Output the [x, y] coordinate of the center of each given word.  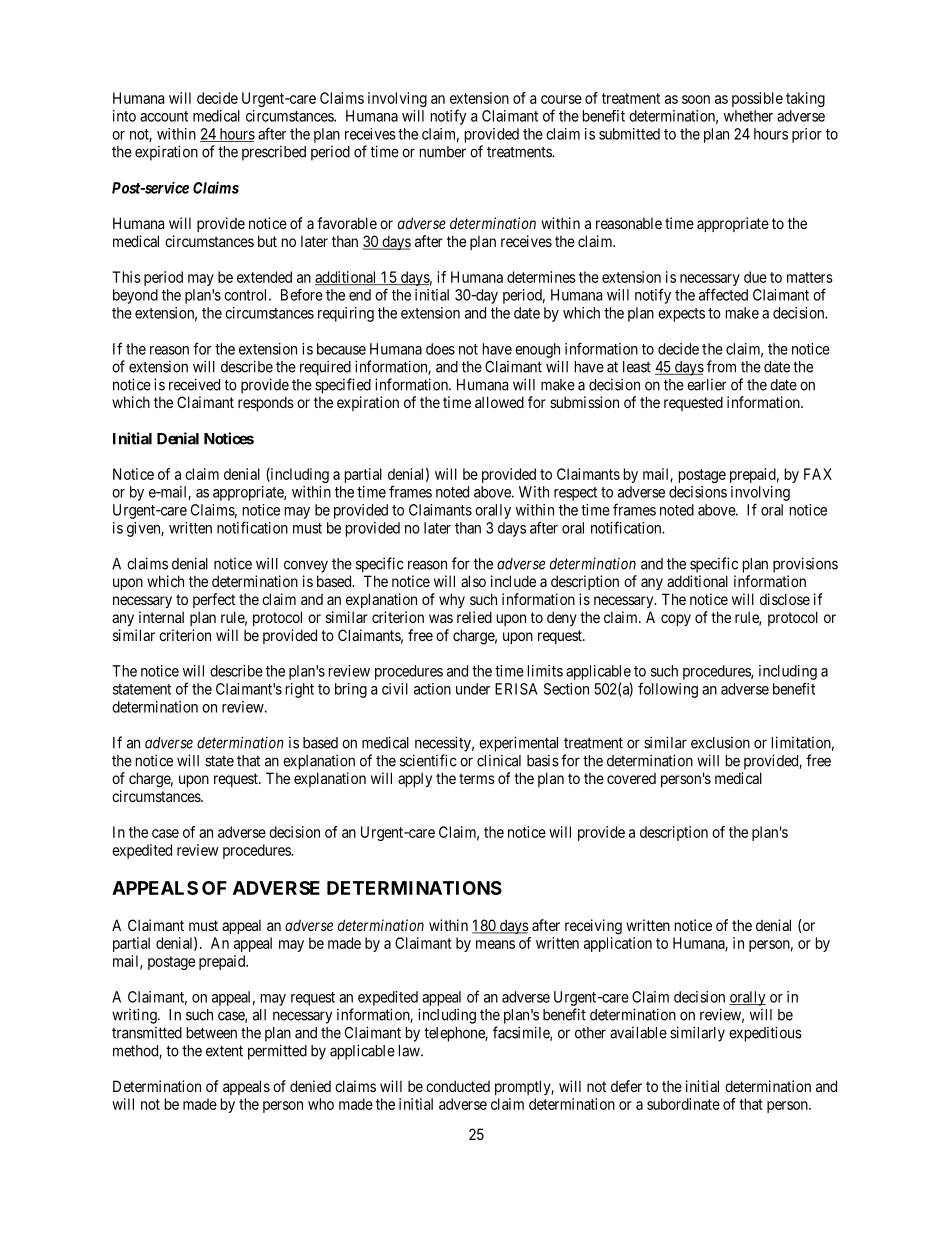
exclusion [720, 743]
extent [224, 1051]
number [443, 152]
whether [748, 116]
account [164, 116]
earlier [706, 385]
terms [477, 778]
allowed [499, 402]
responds [266, 403]
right [300, 690]
